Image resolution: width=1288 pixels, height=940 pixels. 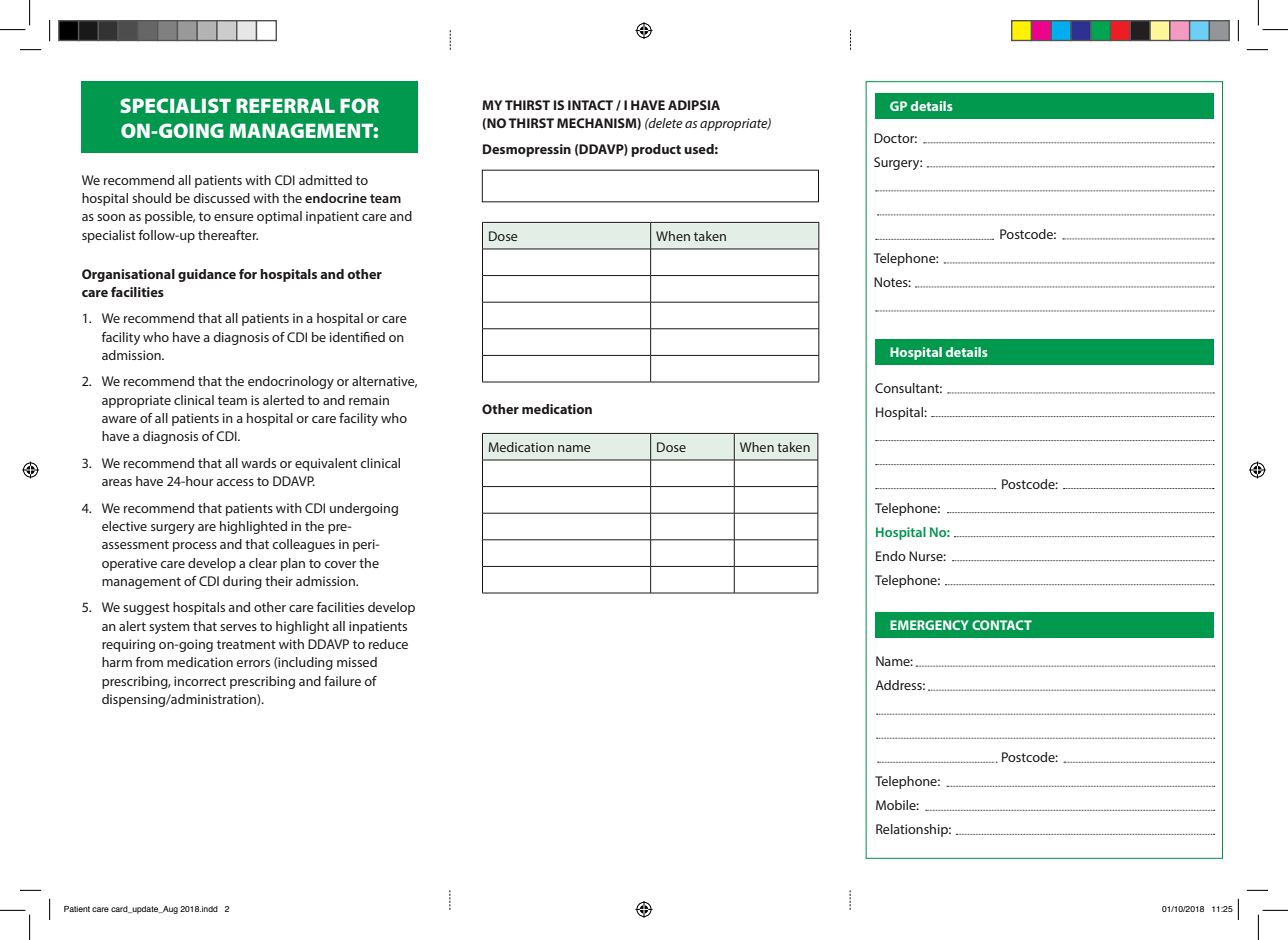 What do you see at coordinates (369, 400) in the screenshot?
I see `remain` at bounding box center [369, 400].
